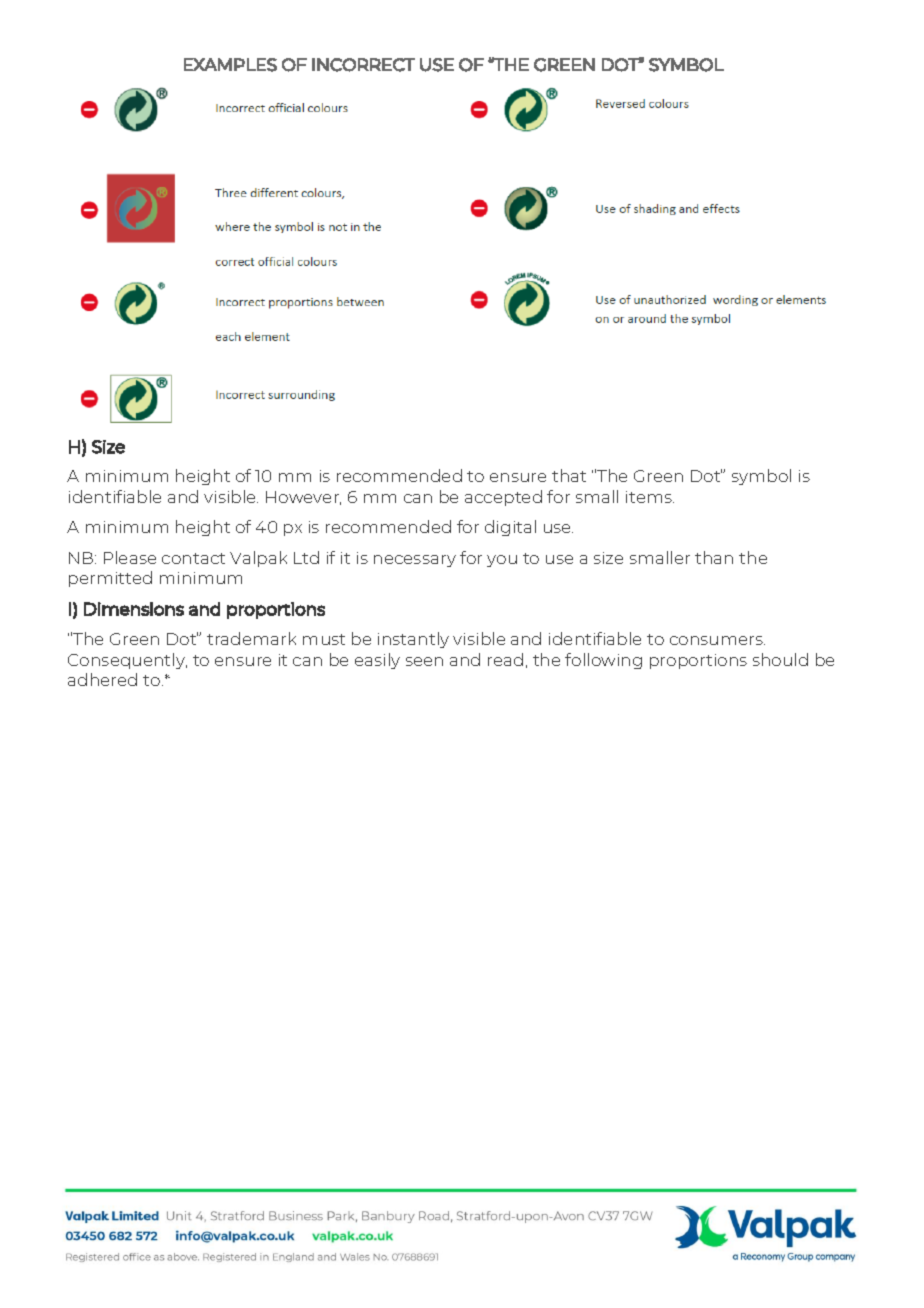 Image resolution: width=924 pixels, height=1308 pixels. What do you see at coordinates (714, 557) in the page?
I see `than` at bounding box center [714, 557].
